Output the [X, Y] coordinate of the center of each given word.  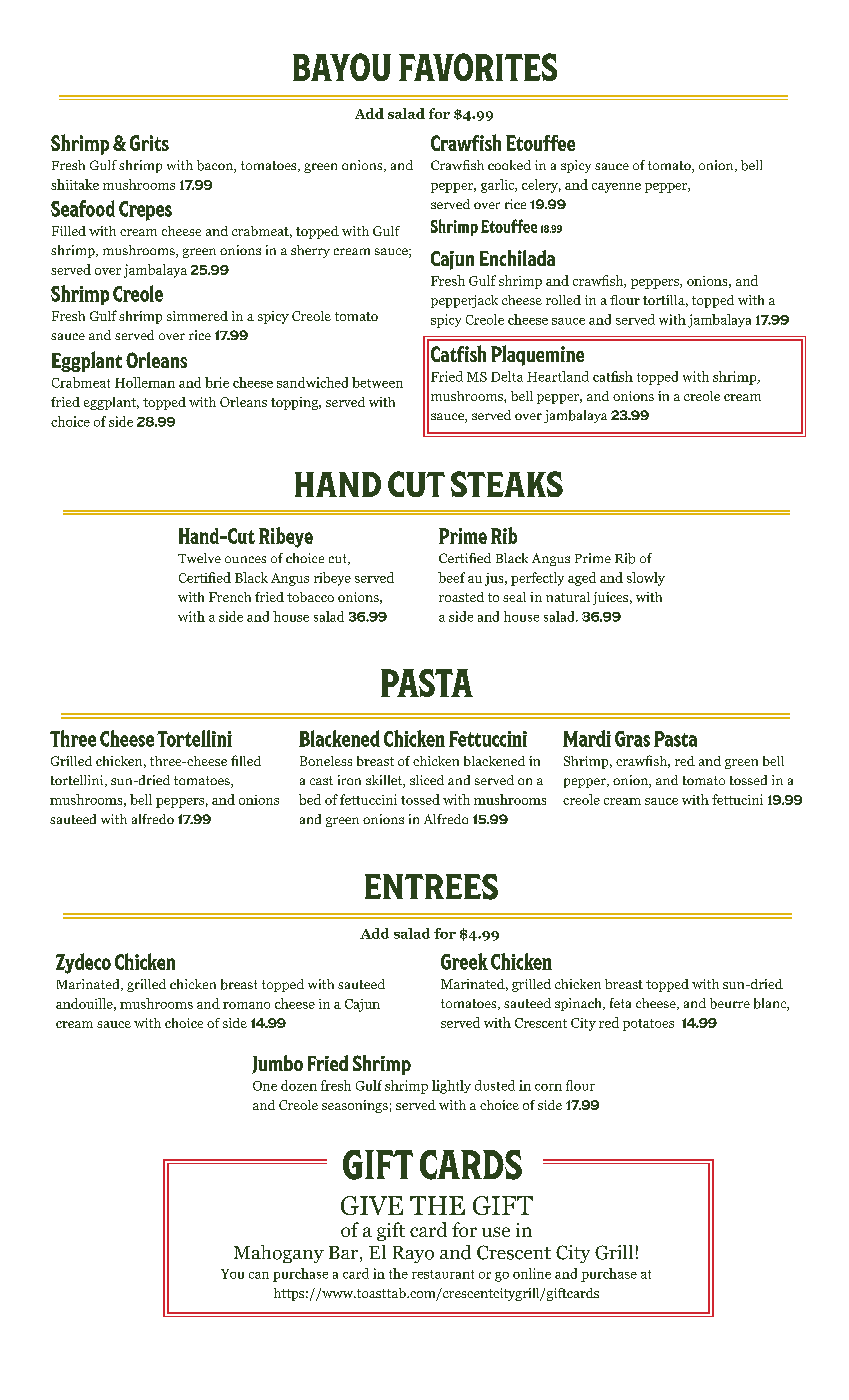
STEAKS [507, 484]
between [377, 382]
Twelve [199, 558]
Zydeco [83, 963]
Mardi [587, 738]
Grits [149, 143]
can [259, 1275]
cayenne [616, 188]
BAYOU [342, 67]
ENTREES [431, 887]
